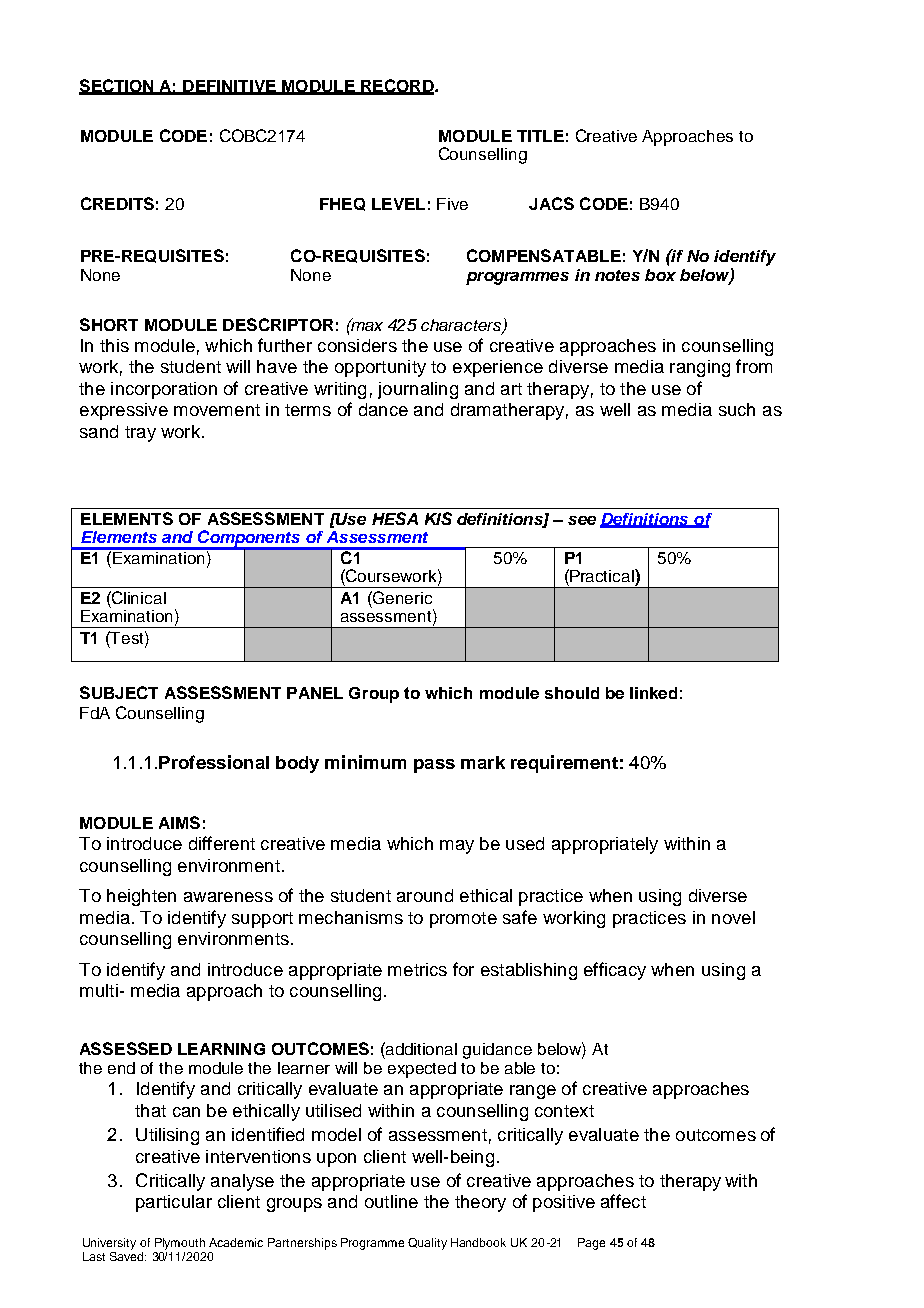  I want to click on SECTION, so click(117, 86).
